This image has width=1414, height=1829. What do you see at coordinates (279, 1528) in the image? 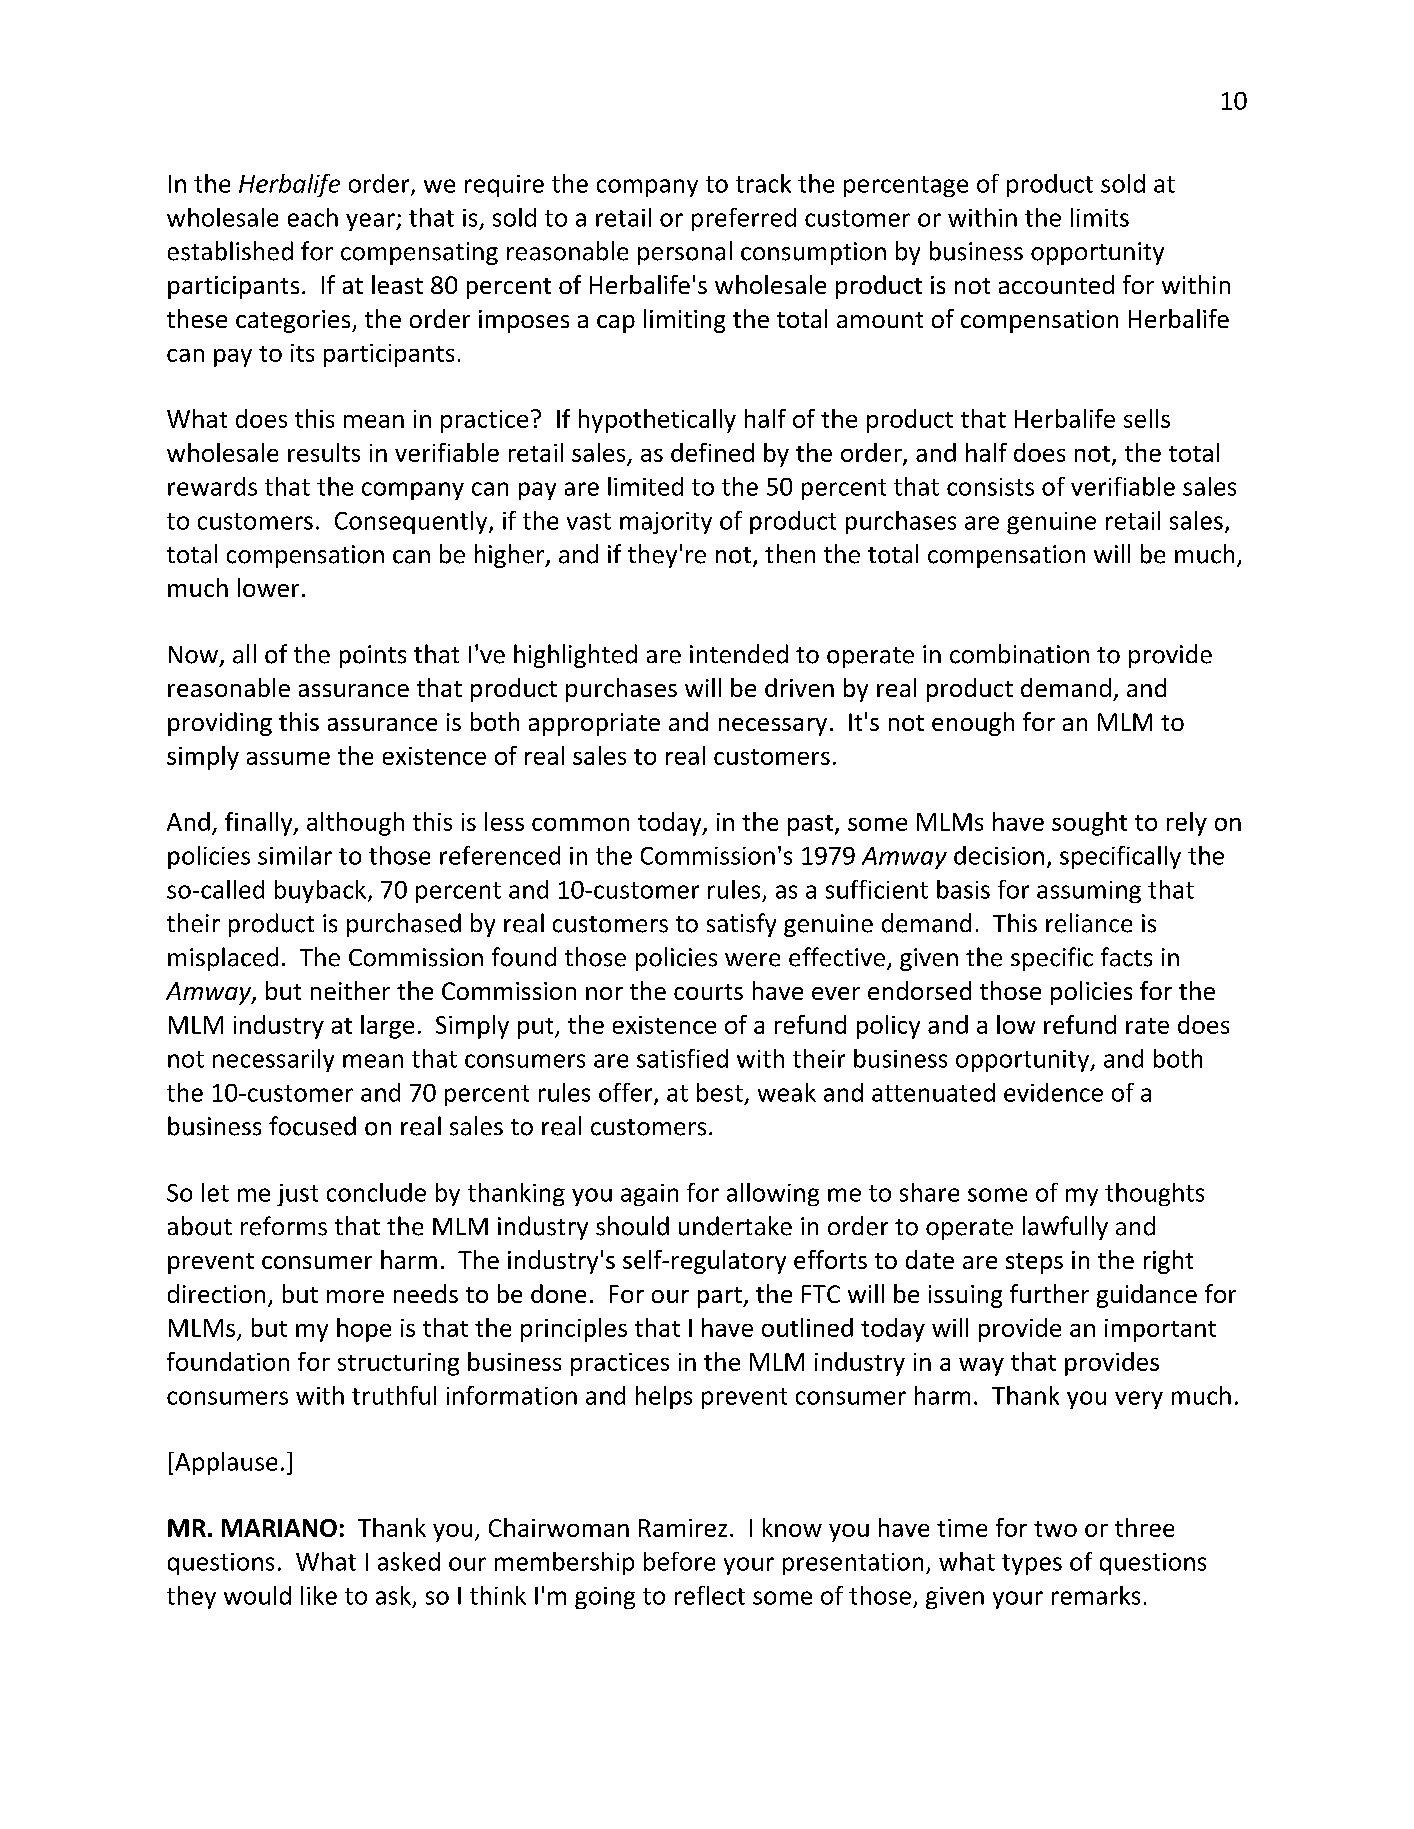
I see `MARIANO` at bounding box center [279, 1528].
